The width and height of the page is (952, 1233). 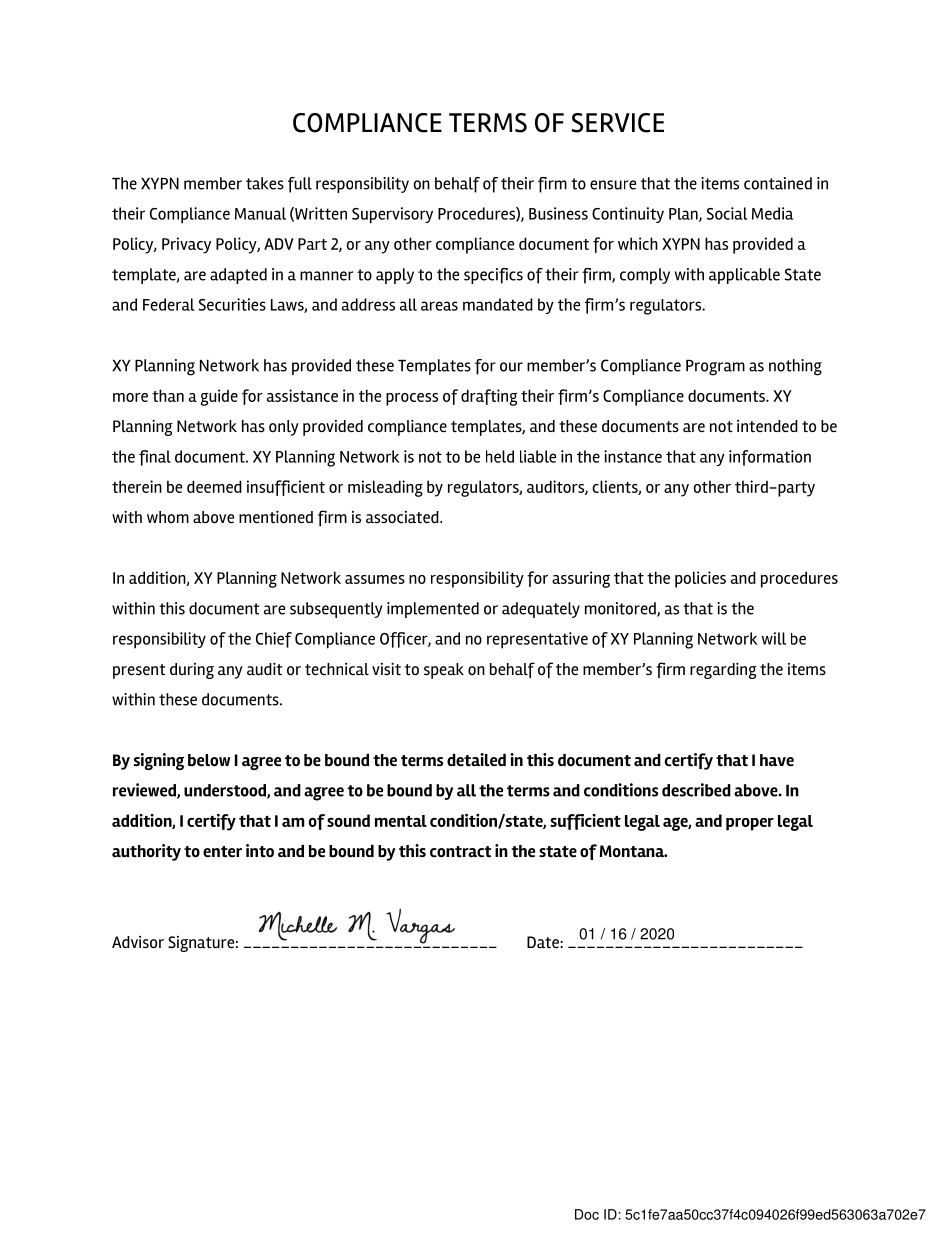 I want to click on during, so click(x=192, y=671).
